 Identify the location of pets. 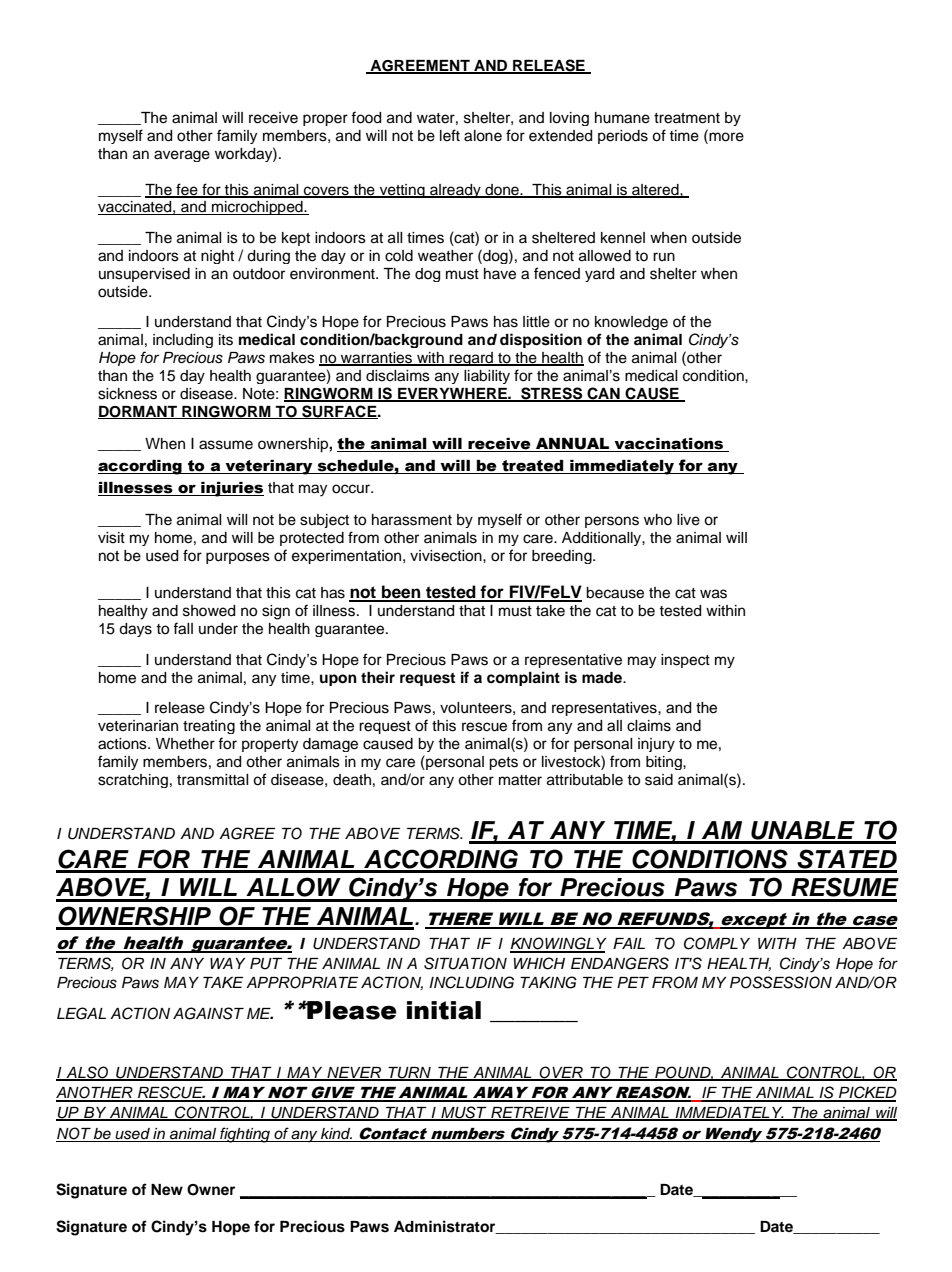
(503, 763).
